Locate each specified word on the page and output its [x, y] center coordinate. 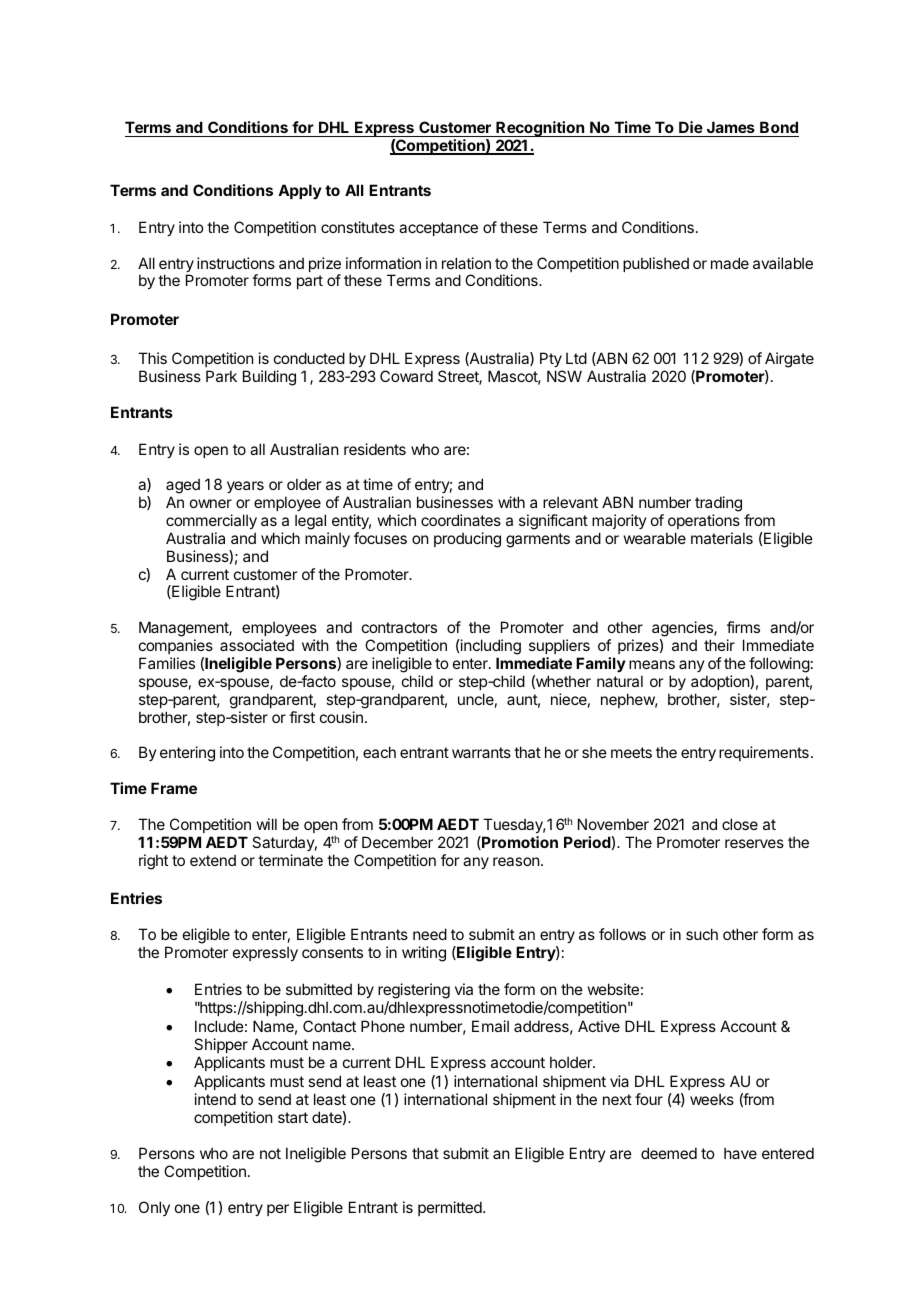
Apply [300, 191]
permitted [451, 1208]
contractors [399, 627]
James [731, 129]
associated [257, 645]
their [719, 645]
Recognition [540, 130]
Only [154, 1208]
